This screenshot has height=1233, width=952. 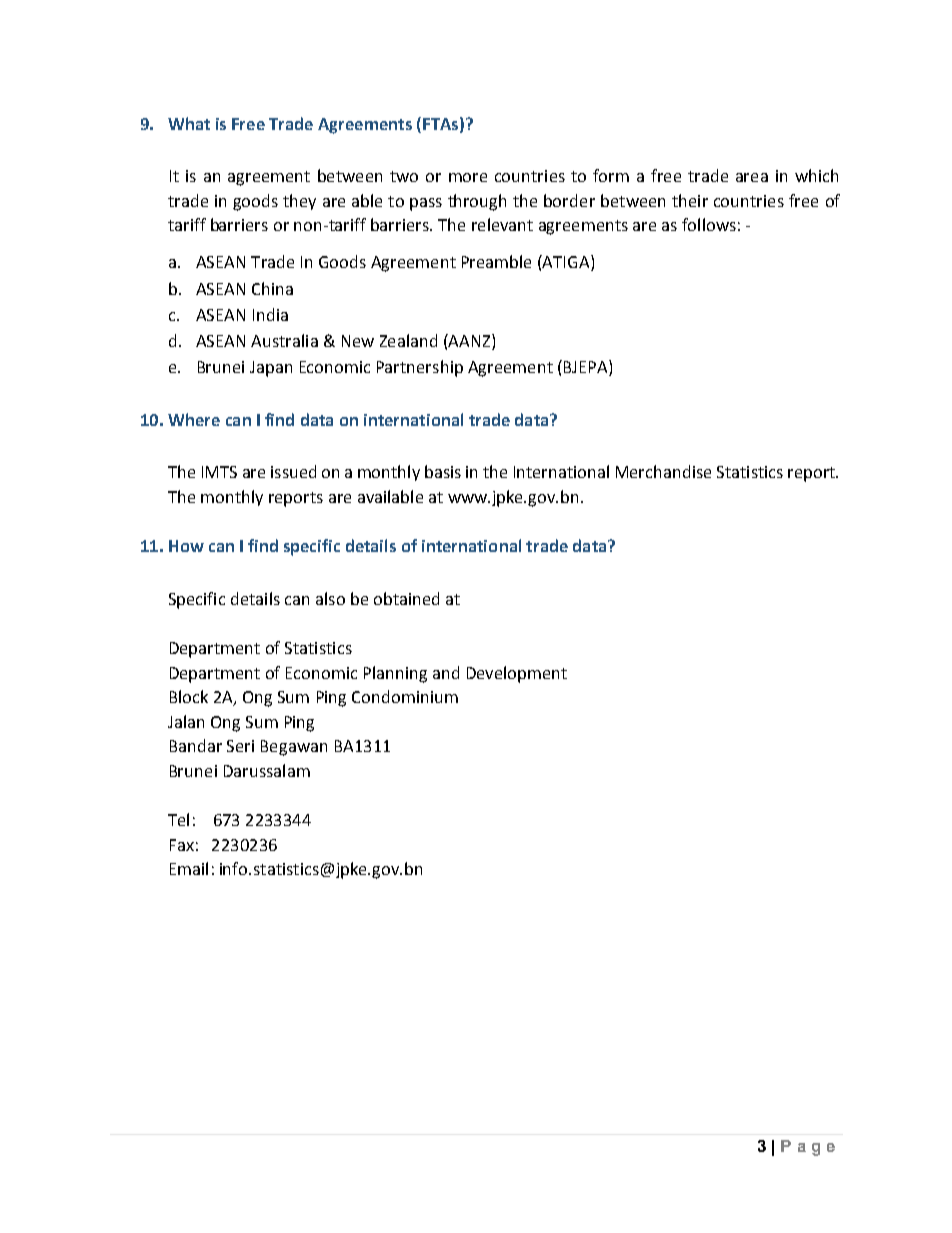 I want to click on they, so click(x=299, y=202).
